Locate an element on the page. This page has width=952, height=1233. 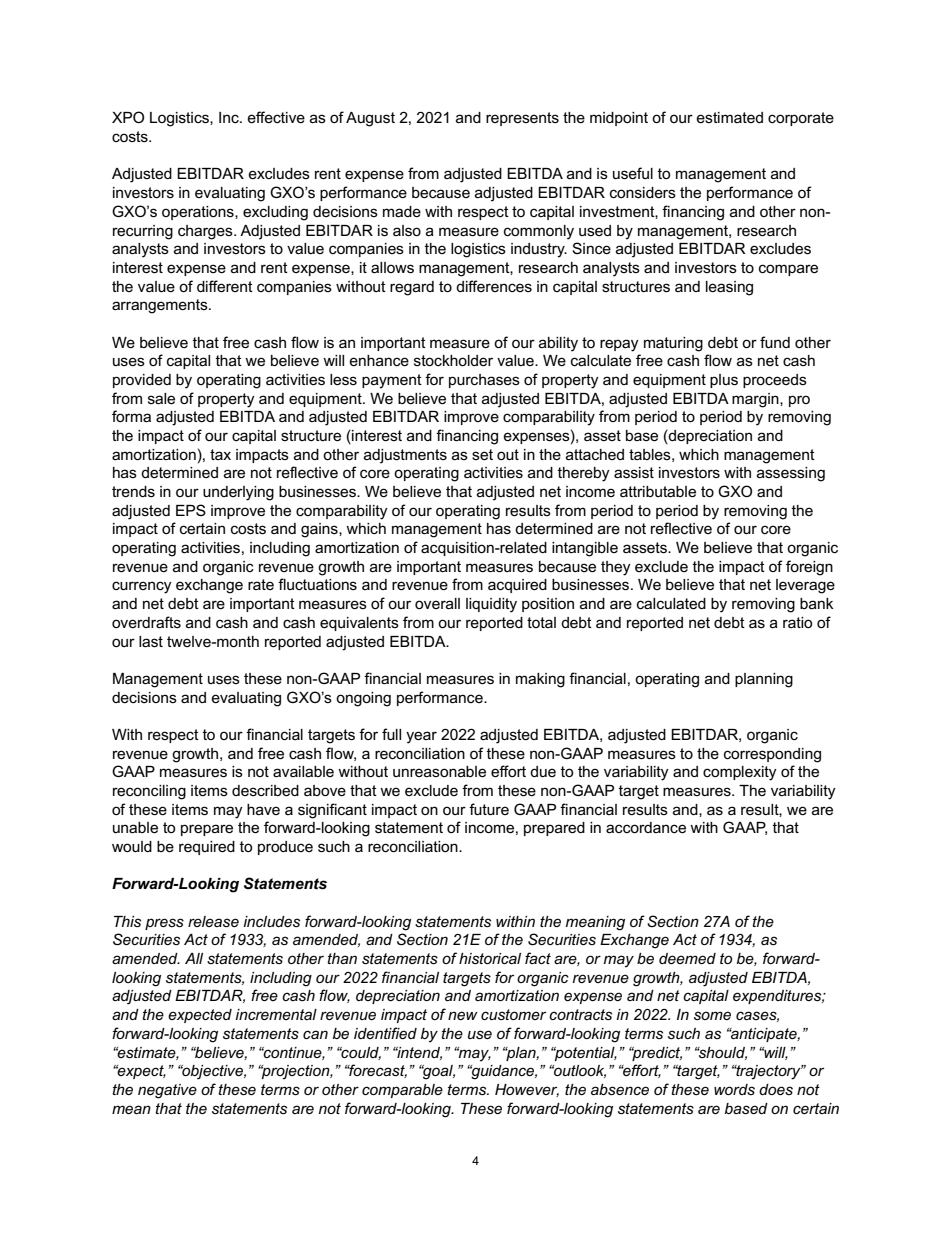
liquidity is located at coordinates (491, 605).
